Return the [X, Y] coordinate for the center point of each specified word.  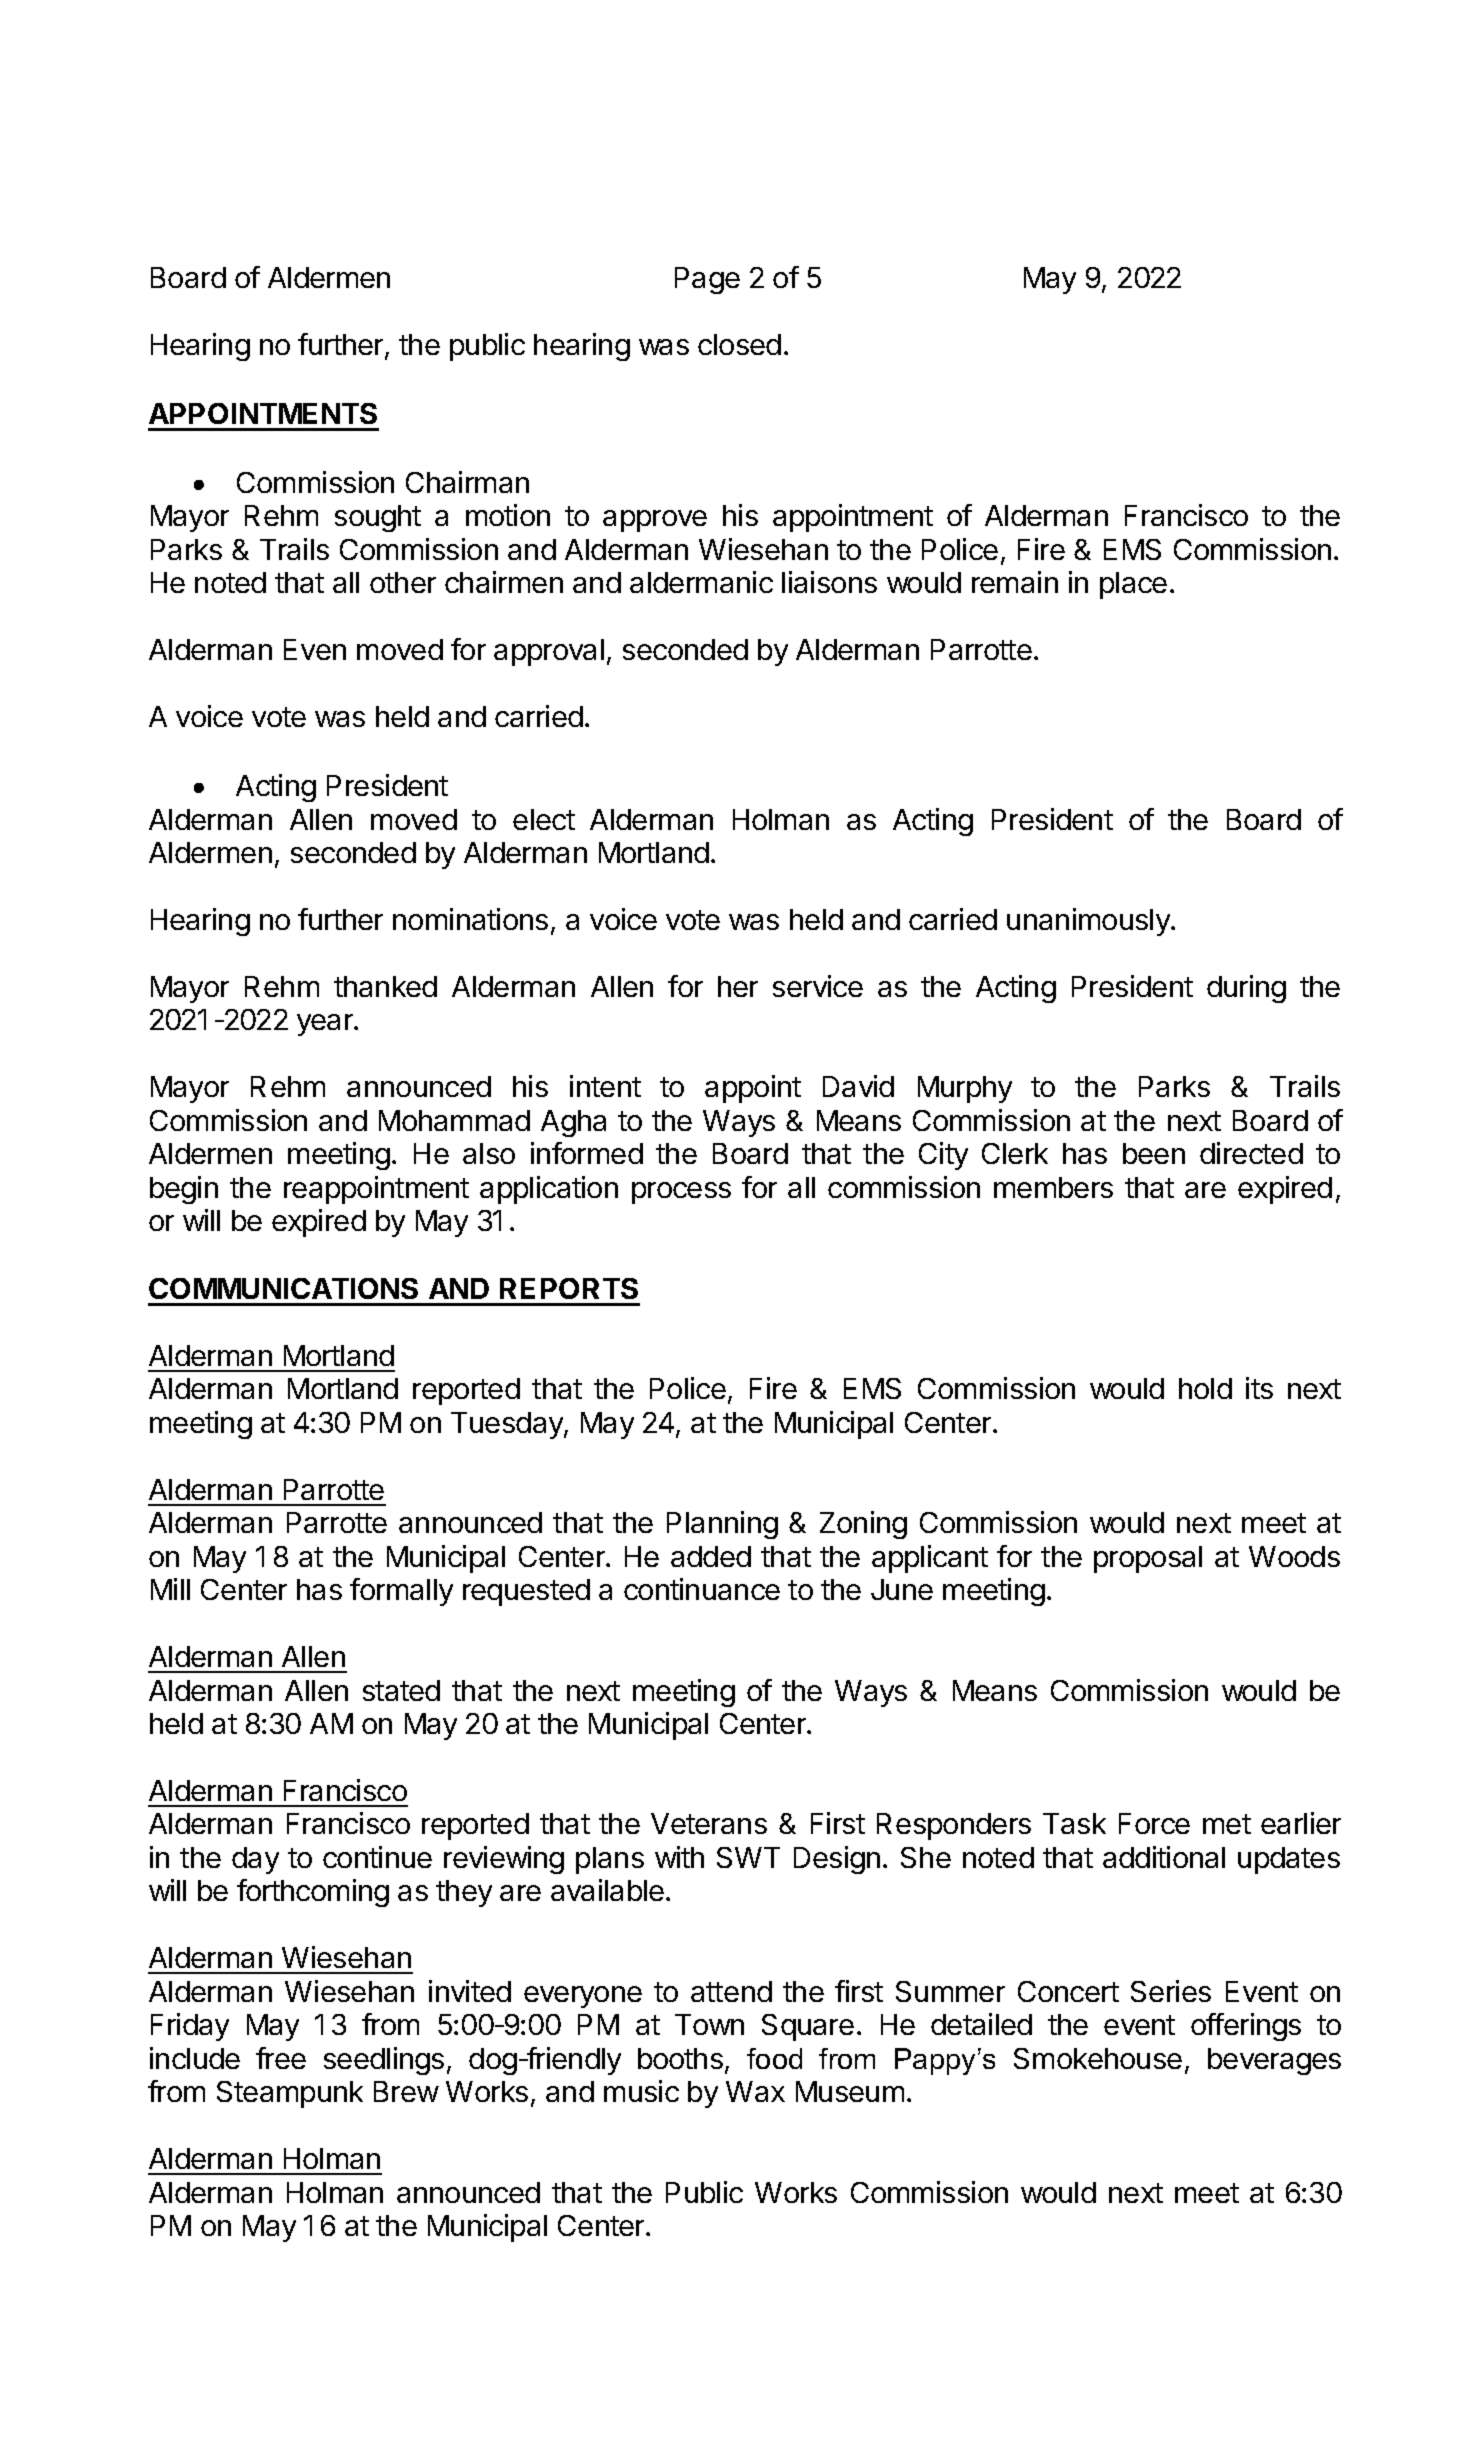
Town [709, 2024]
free [281, 2058]
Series [1171, 1991]
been [1154, 1153]
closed [739, 344]
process [681, 1193]
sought [378, 518]
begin [184, 1190]
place [1133, 585]
